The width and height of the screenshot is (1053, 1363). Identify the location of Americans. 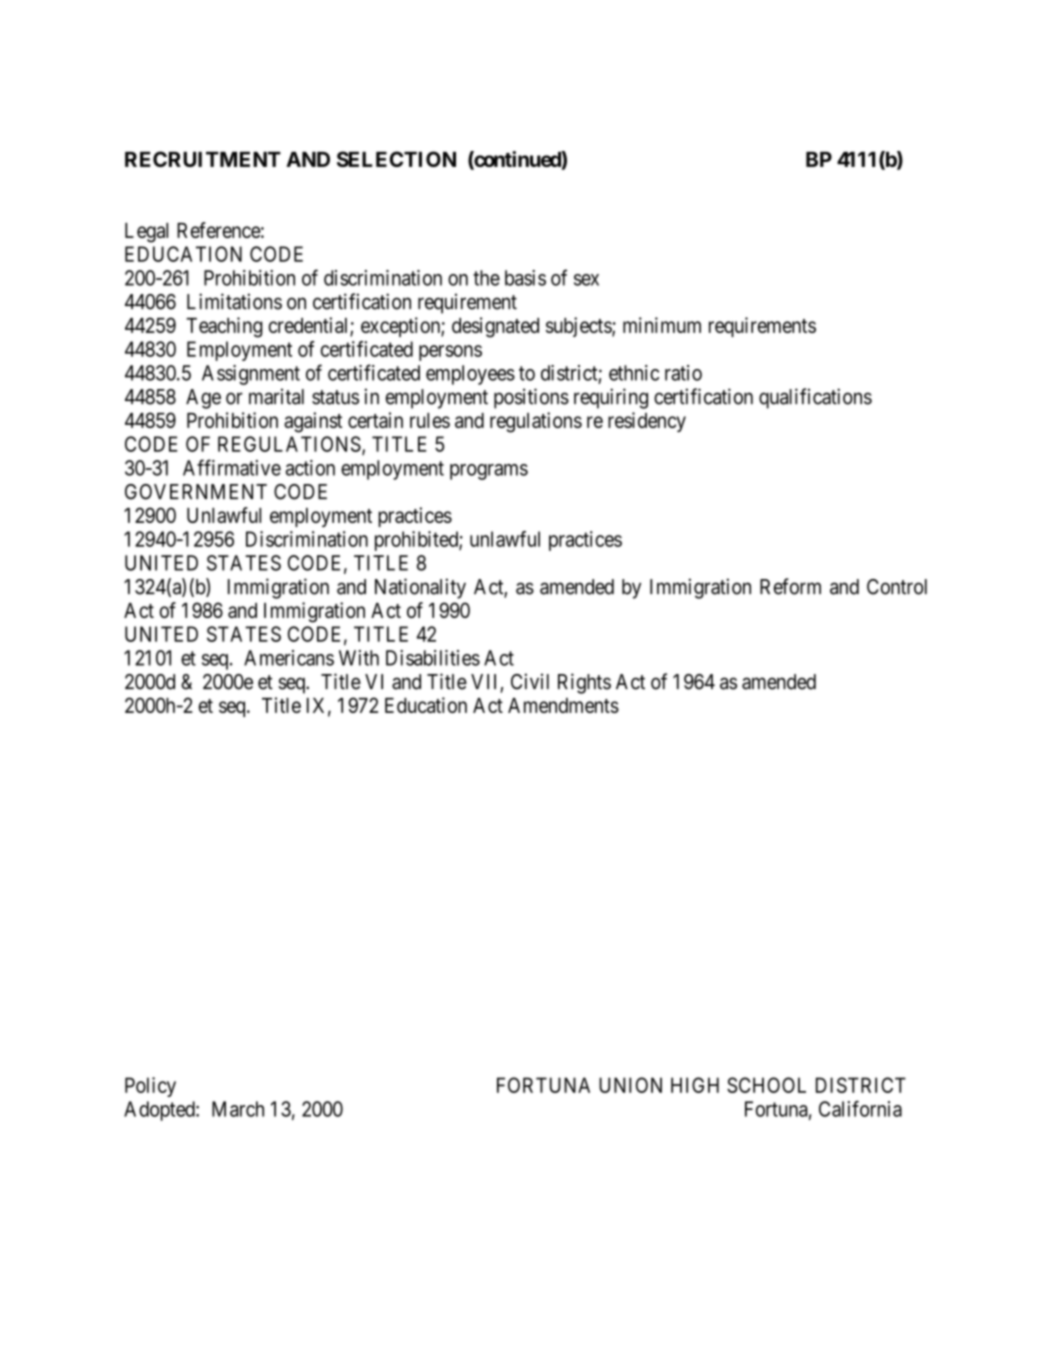
(289, 658).
